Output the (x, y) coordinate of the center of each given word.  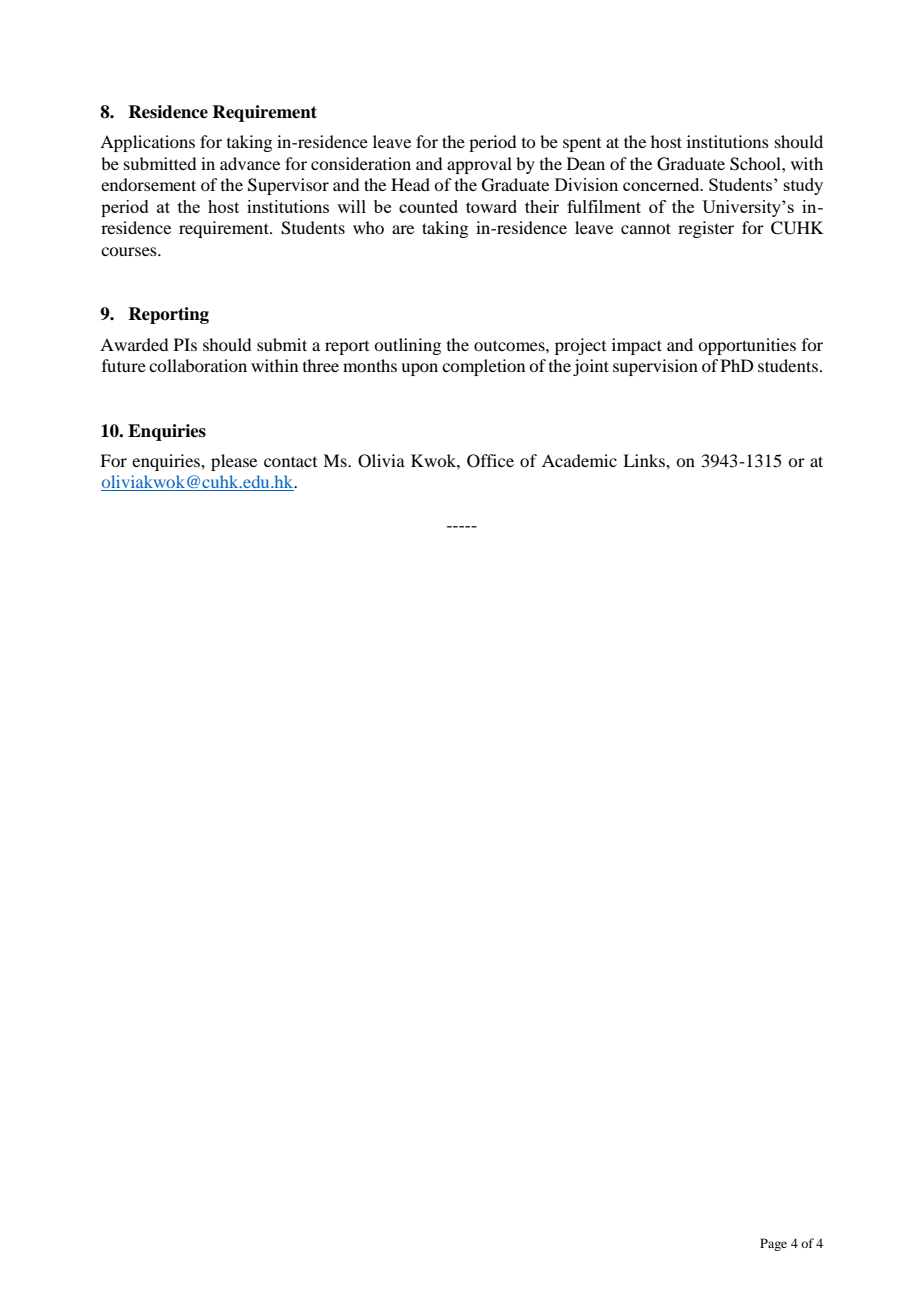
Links (645, 460)
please (234, 462)
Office (490, 461)
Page (773, 1244)
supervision (655, 367)
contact (290, 461)
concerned (662, 184)
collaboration (198, 365)
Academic (579, 460)
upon (419, 369)
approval (479, 165)
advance (250, 163)
